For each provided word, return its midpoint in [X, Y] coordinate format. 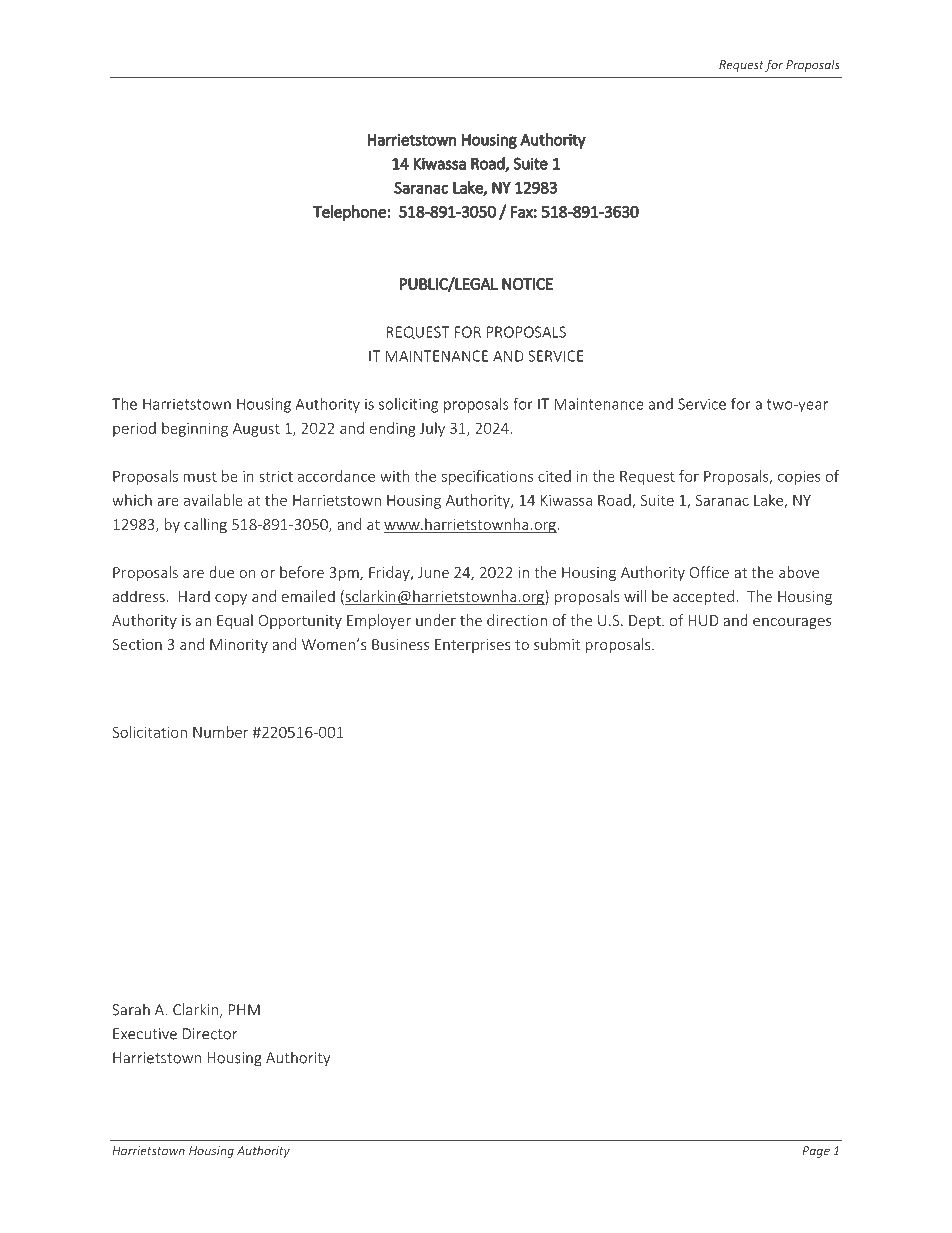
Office [709, 572]
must [200, 477]
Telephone [350, 213]
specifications [487, 477]
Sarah [131, 1009]
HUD [704, 620]
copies [799, 478]
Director [210, 1034]
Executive [145, 1034]
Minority [239, 646]
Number [221, 732]
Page [816, 1152]
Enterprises [473, 646]
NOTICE [527, 284]
